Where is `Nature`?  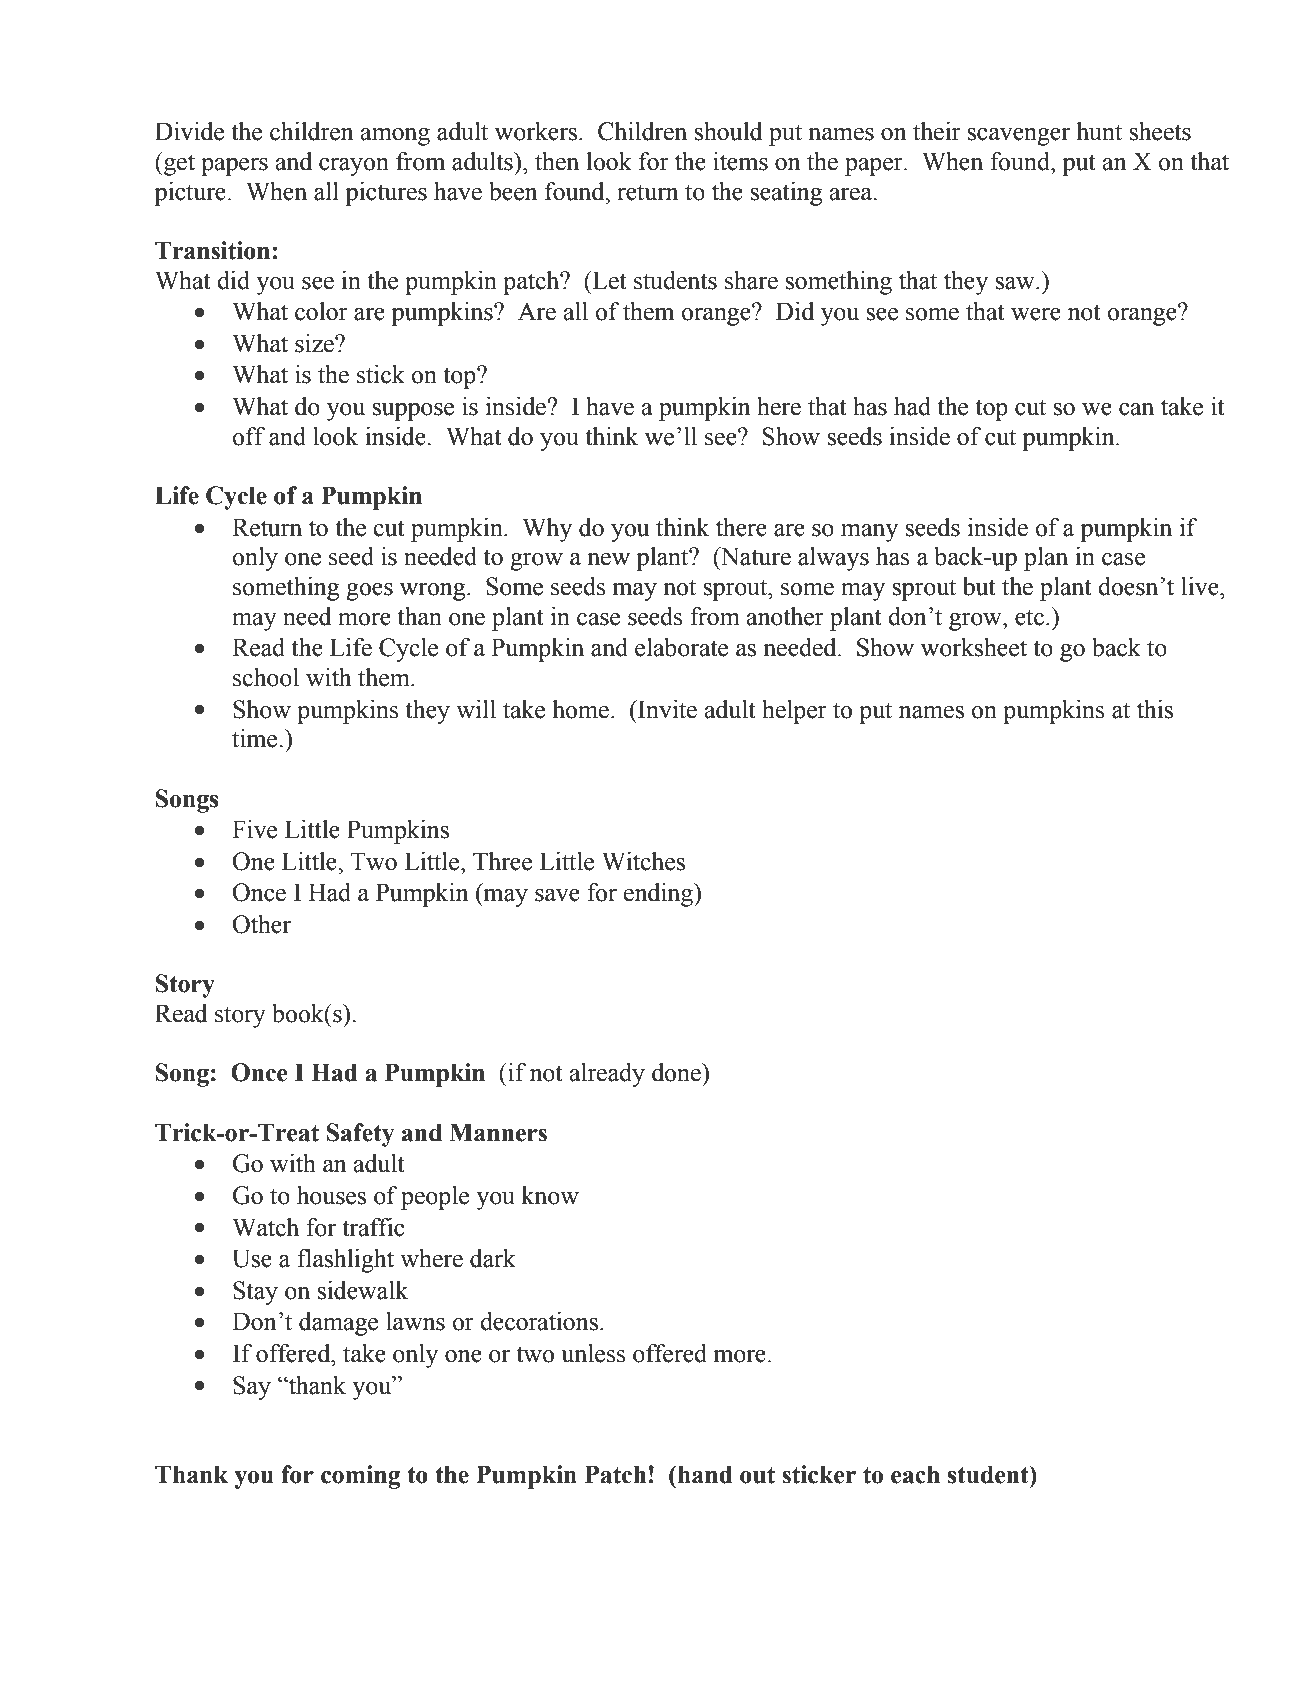
Nature is located at coordinates (755, 556).
